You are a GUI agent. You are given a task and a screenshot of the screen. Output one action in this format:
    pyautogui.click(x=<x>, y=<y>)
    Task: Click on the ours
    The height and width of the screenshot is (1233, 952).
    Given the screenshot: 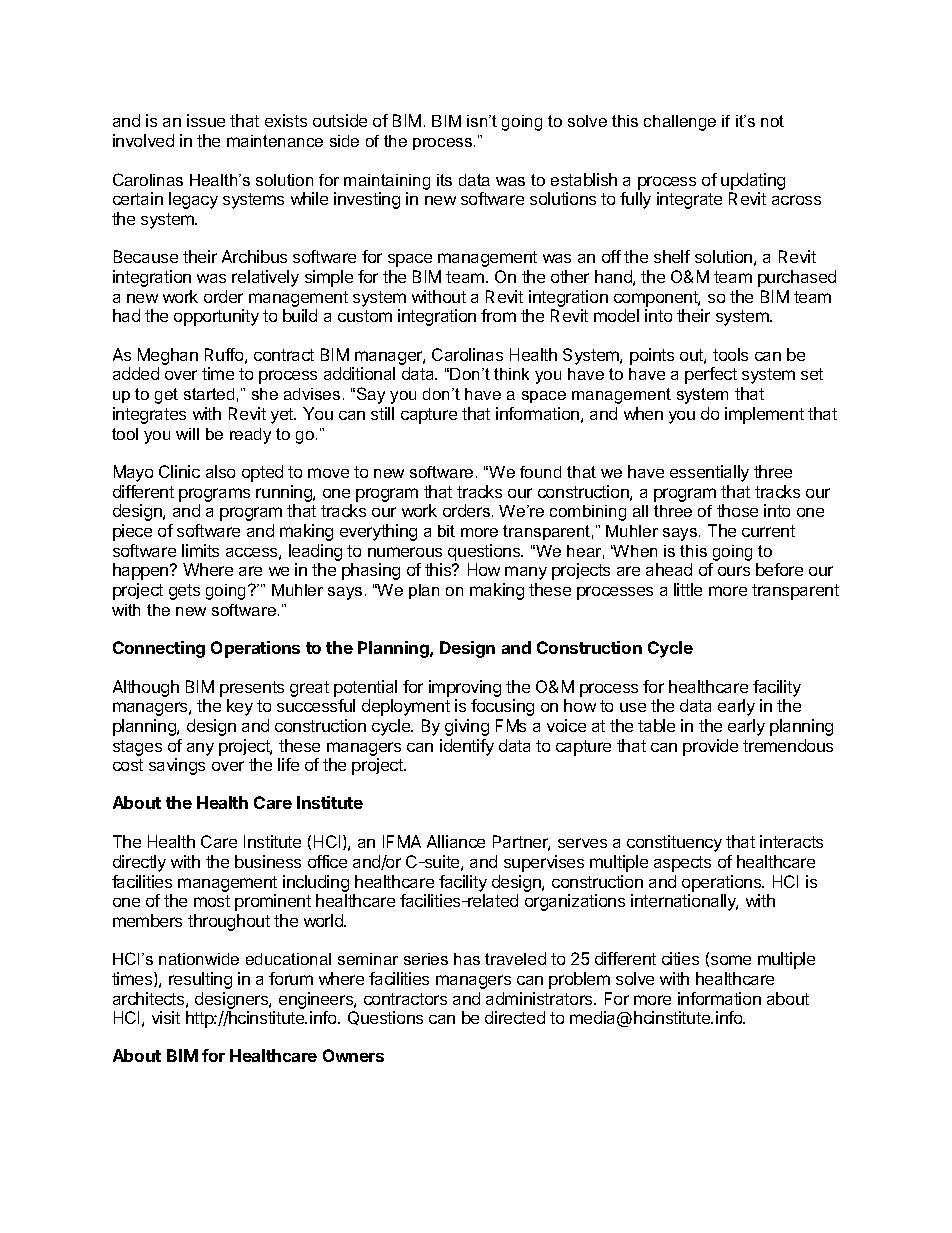 What is the action you would take?
    pyautogui.click(x=734, y=571)
